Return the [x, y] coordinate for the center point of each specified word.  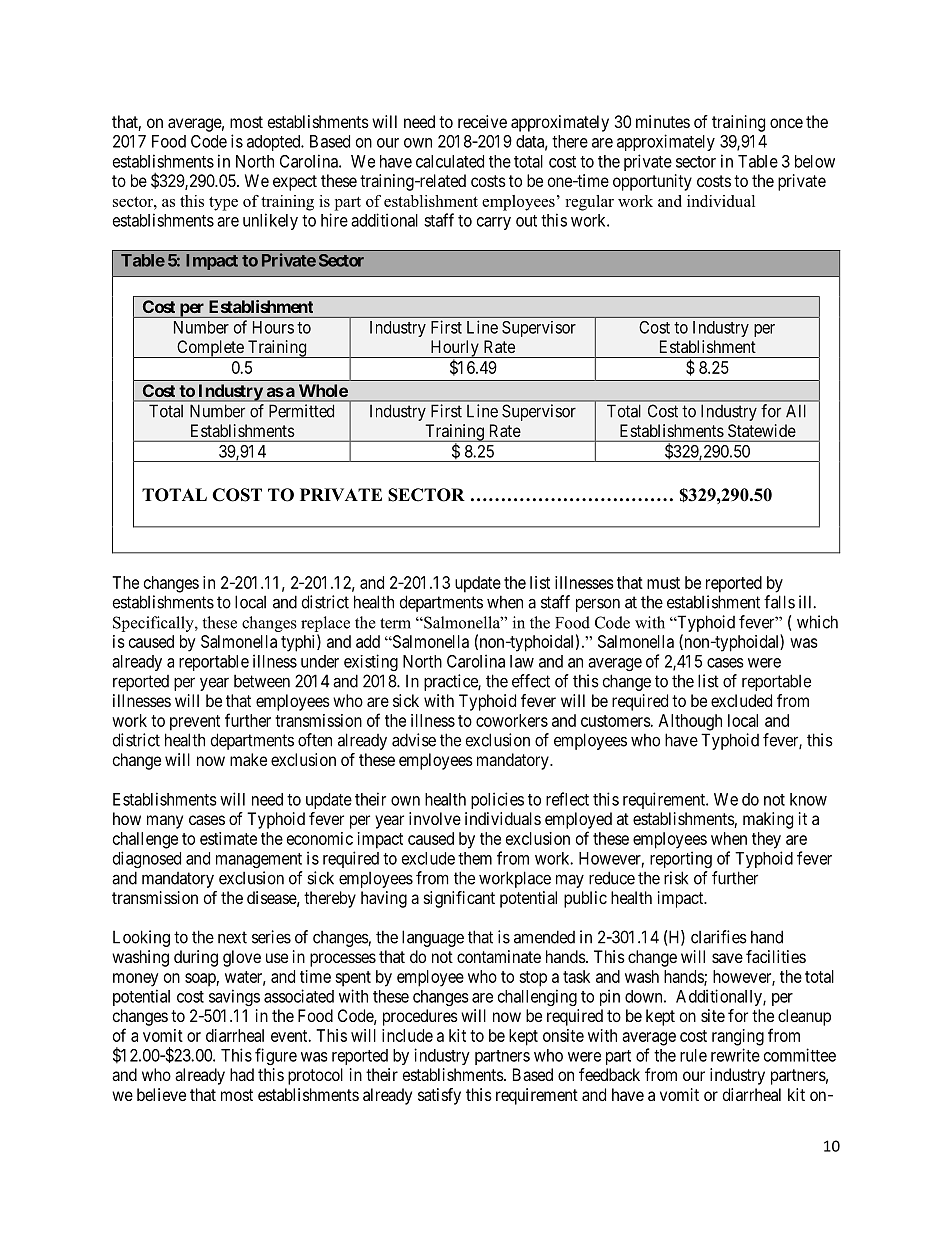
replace [325, 624]
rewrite [735, 1055]
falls [779, 602]
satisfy [439, 1096]
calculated [450, 161]
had [242, 1074]
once [786, 123]
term [395, 623]
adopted [275, 143]
